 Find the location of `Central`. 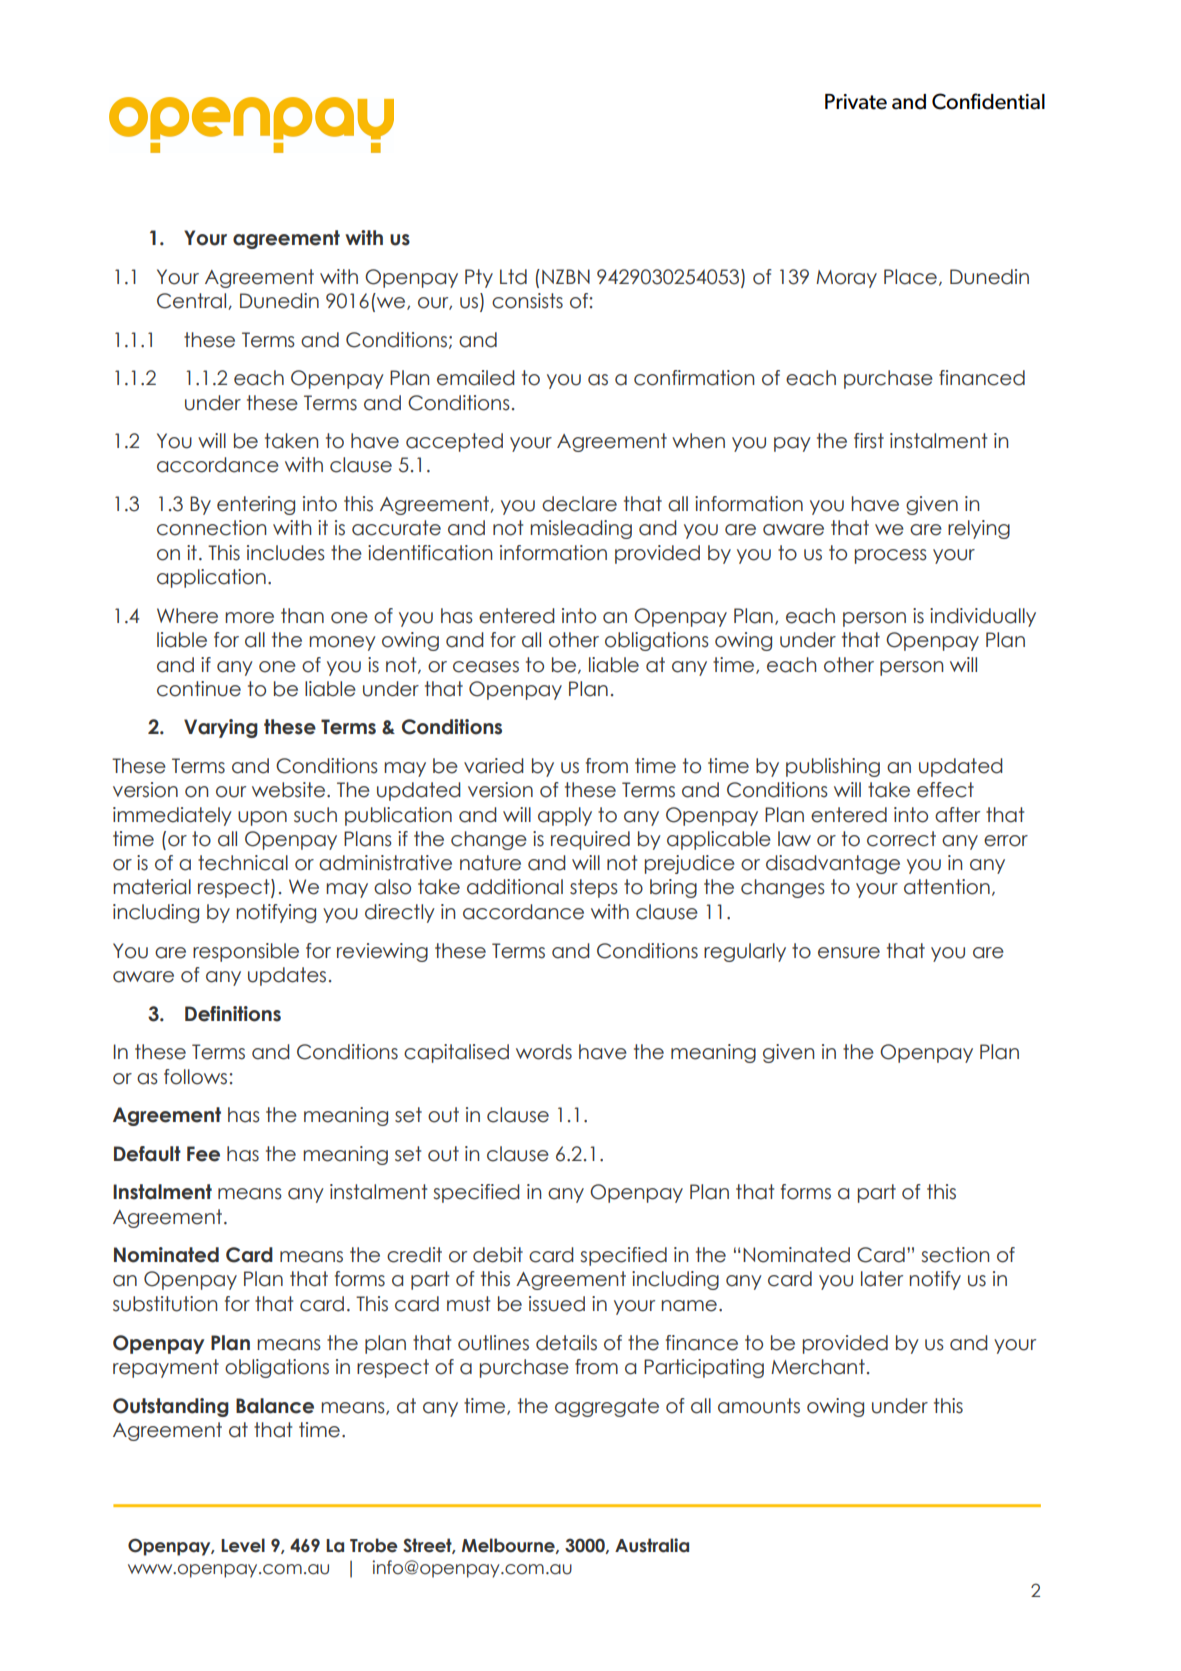

Central is located at coordinates (193, 301).
